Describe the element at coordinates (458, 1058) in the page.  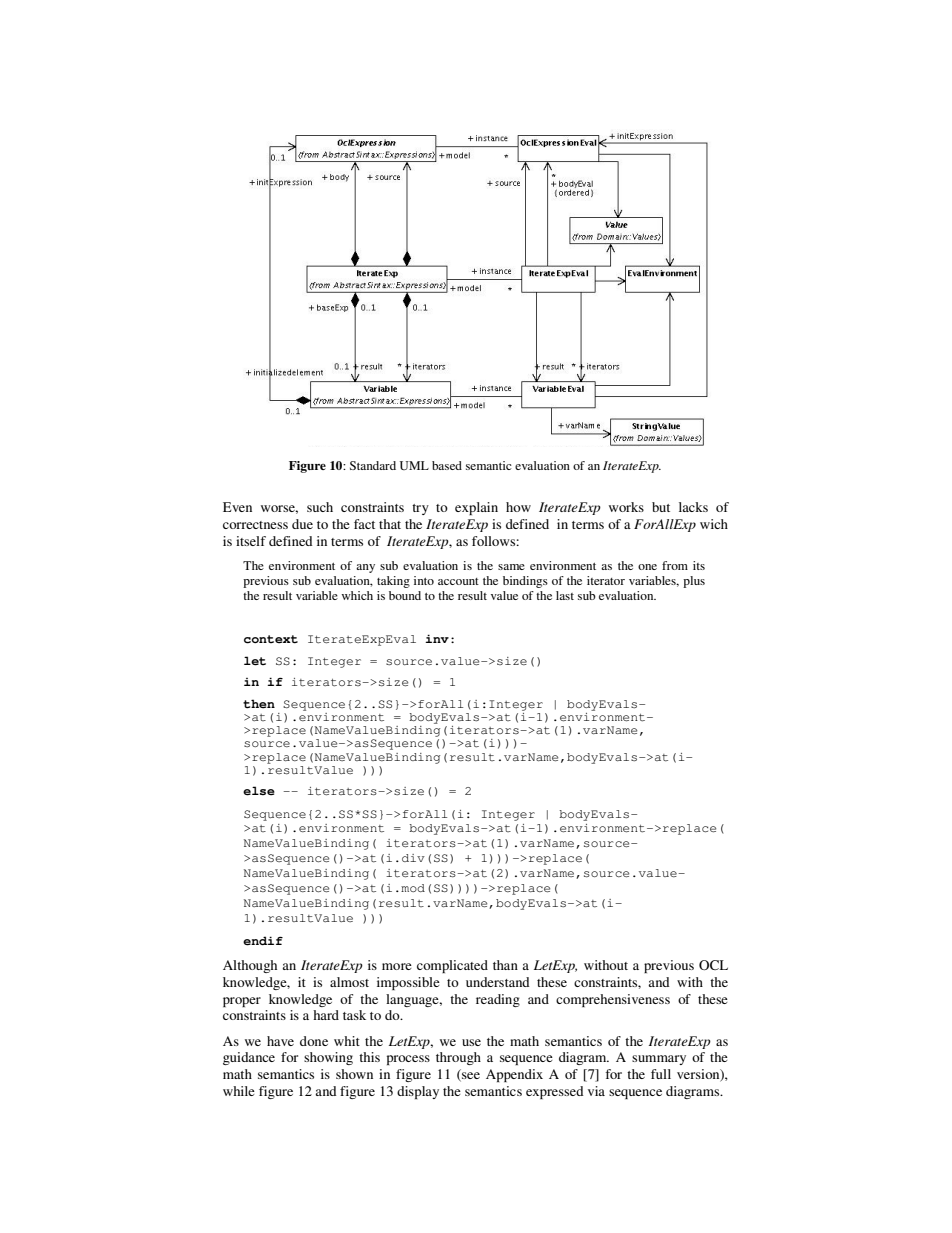
I see `through` at that location.
